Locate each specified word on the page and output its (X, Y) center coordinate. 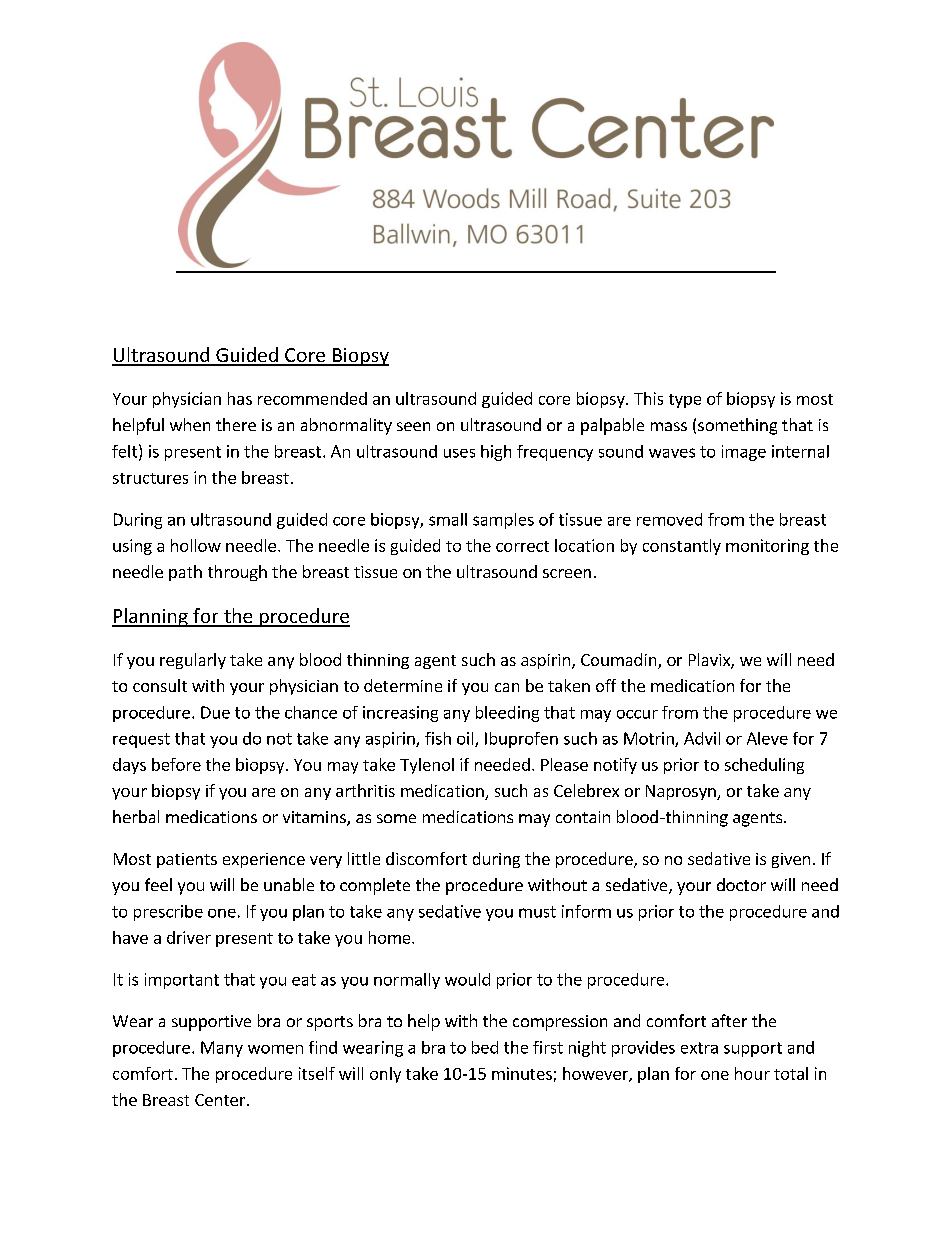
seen (413, 426)
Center (220, 1100)
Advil (702, 738)
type (685, 401)
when (190, 424)
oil (466, 739)
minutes (522, 1073)
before (176, 764)
